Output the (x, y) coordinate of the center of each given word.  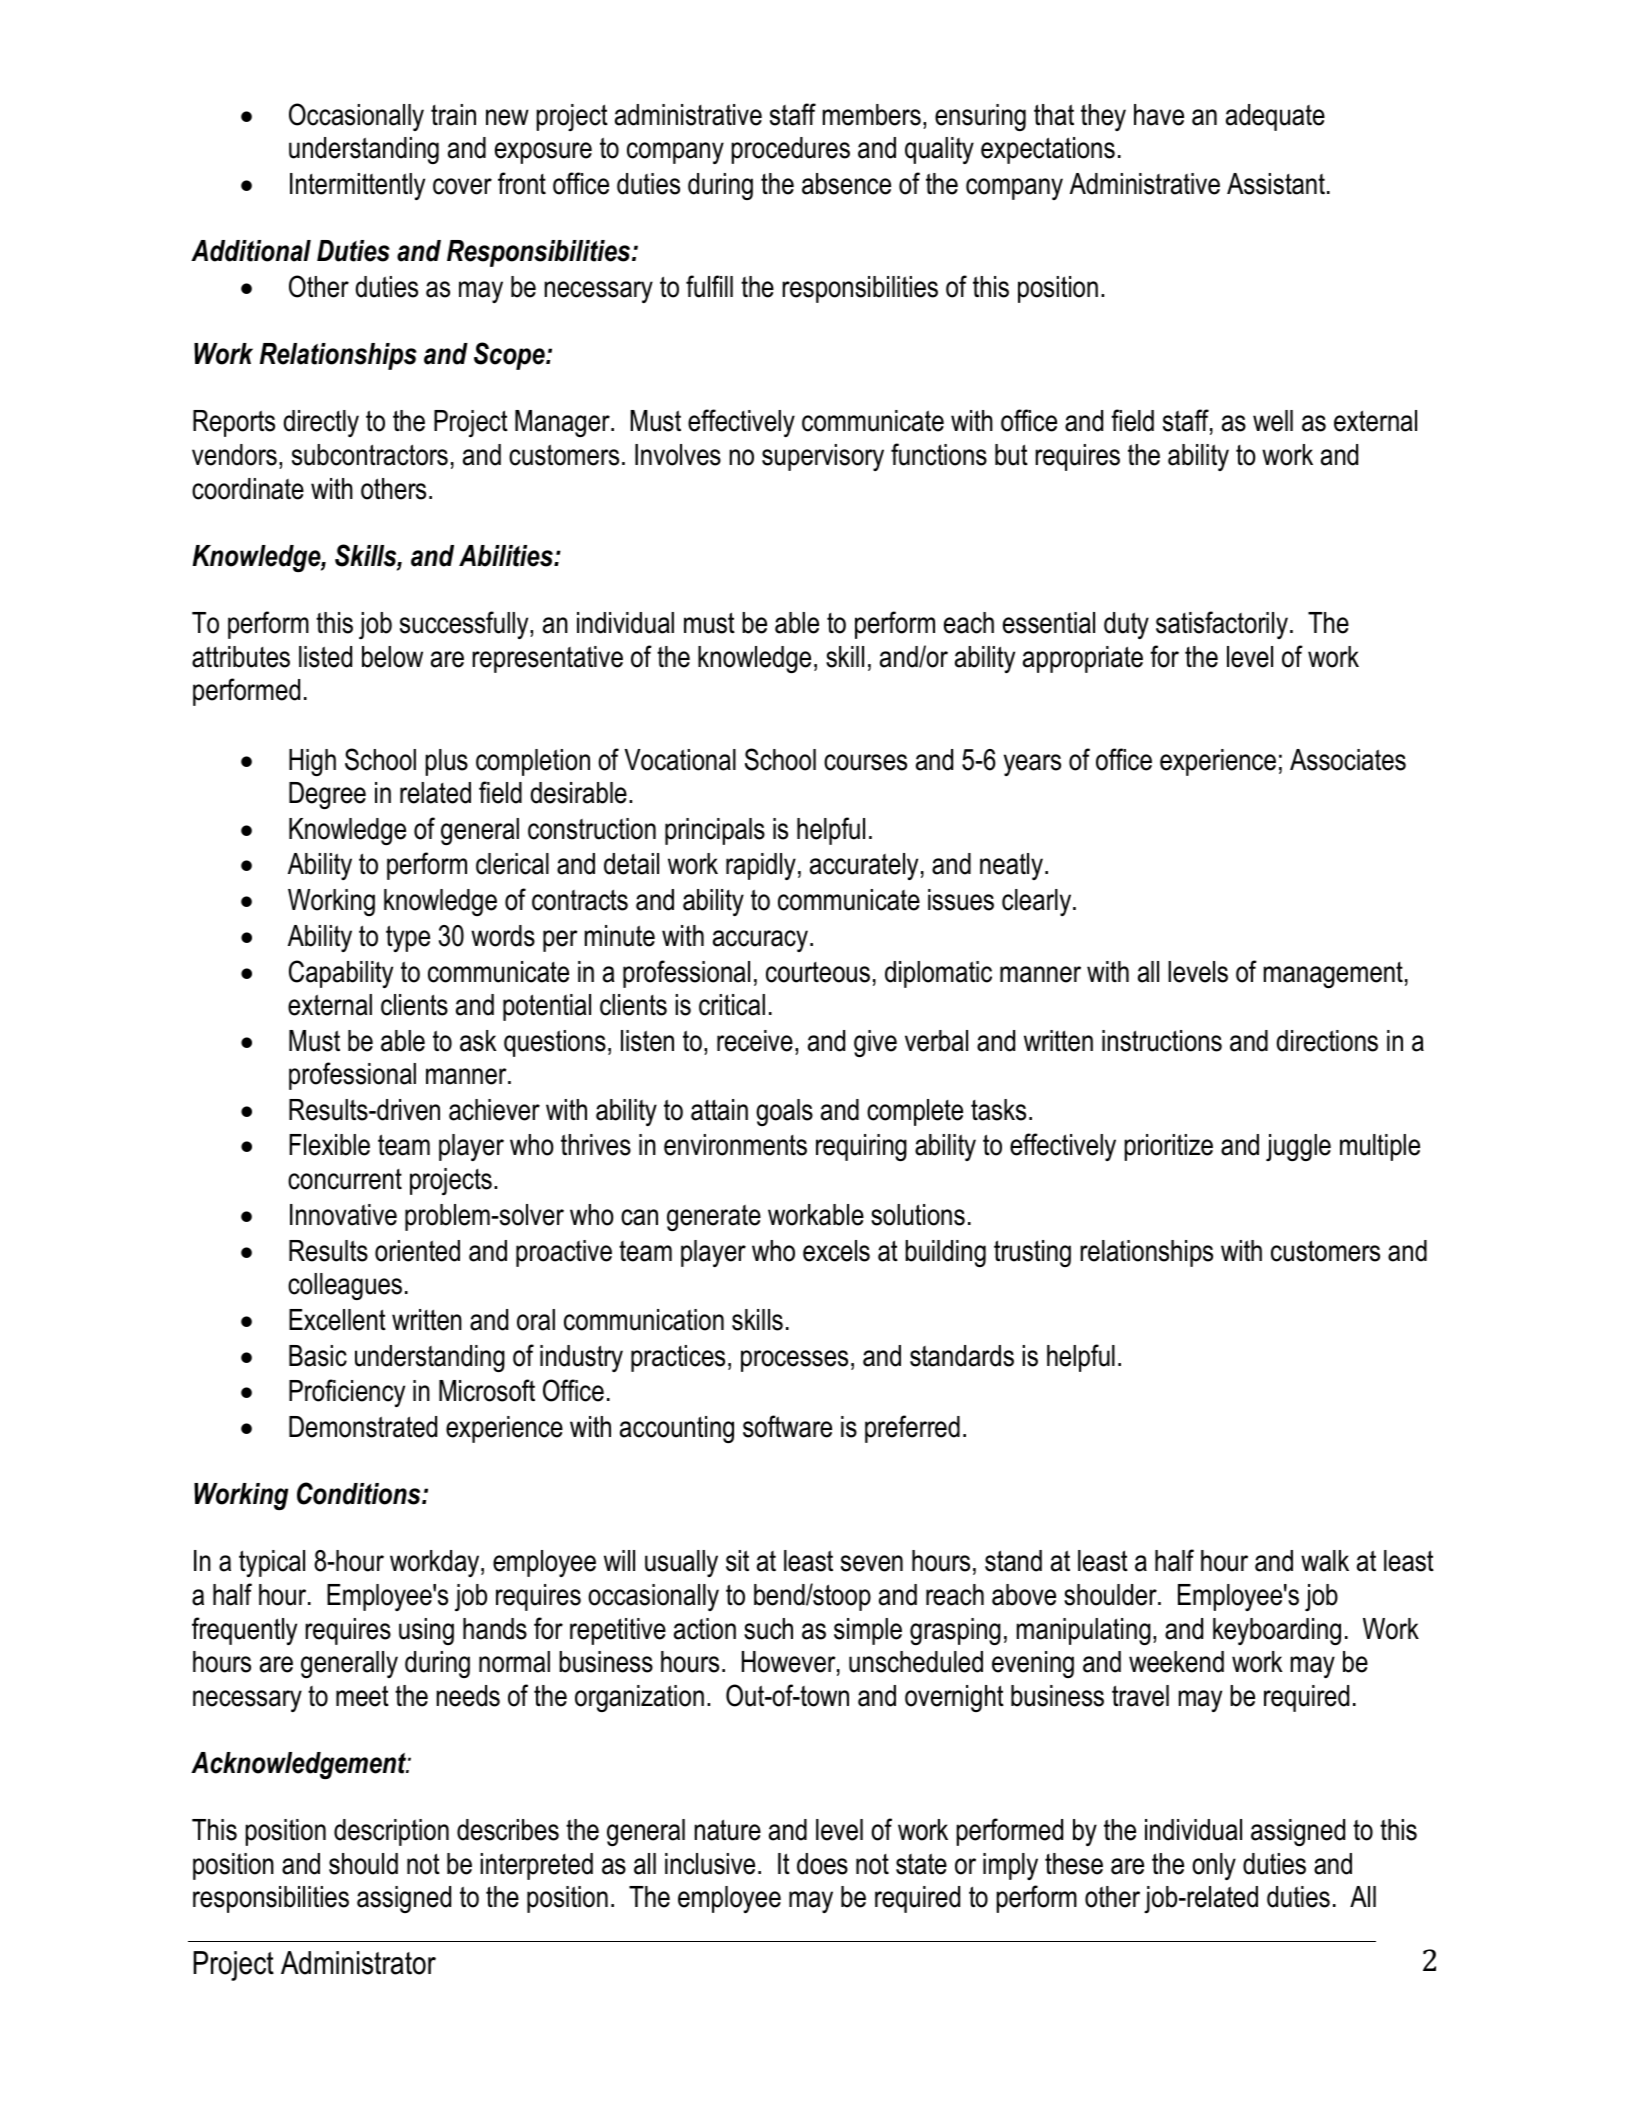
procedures (790, 150)
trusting (1032, 1253)
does (822, 1864)
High (312, 762)
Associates (1348, 760)
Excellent (337, 1320)
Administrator (358, 1963)
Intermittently (357, 186)
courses (865, 762)
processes (794, 1361)
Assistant (1276, 184)
